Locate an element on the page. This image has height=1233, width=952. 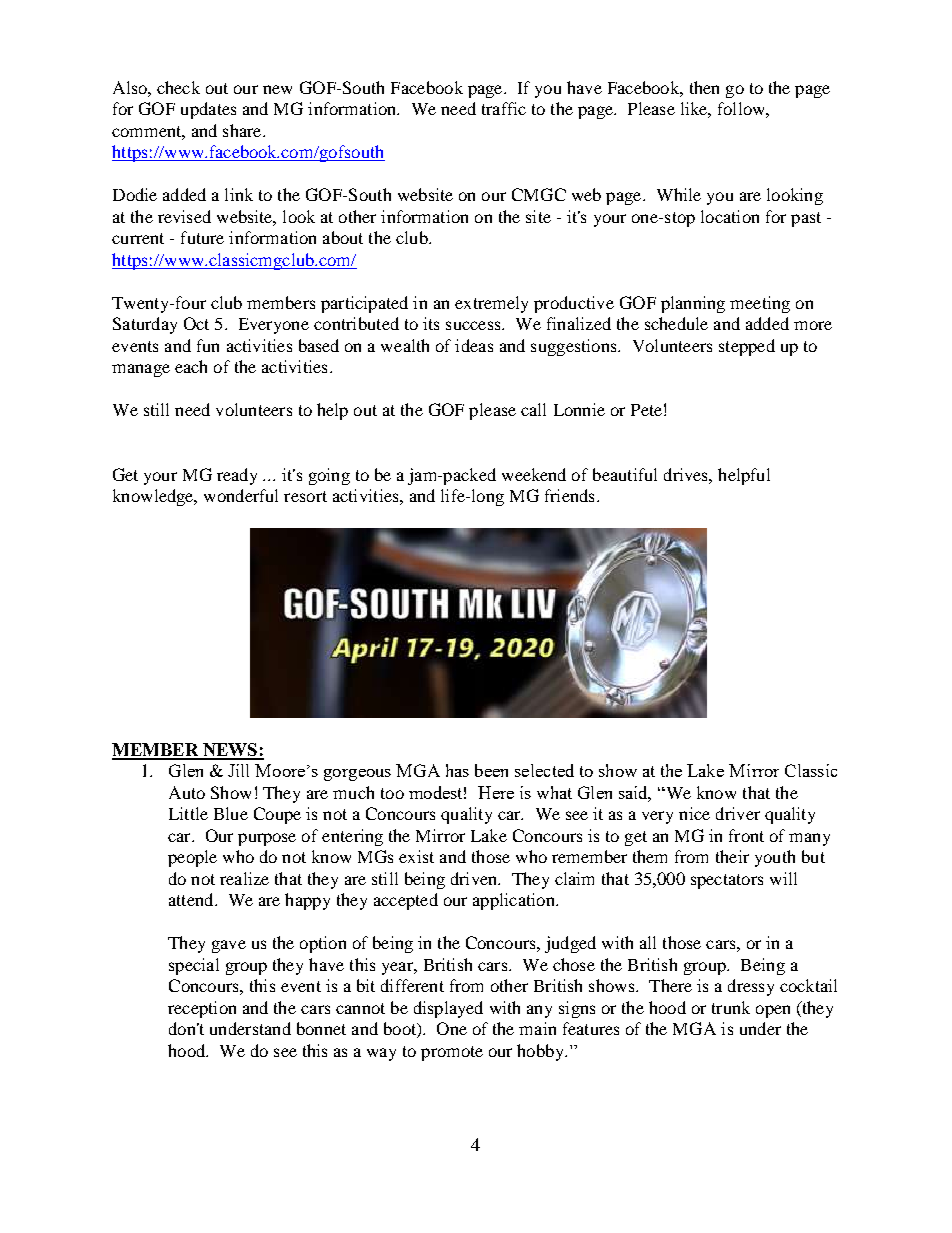
then is located at coordinates (704, 87).
